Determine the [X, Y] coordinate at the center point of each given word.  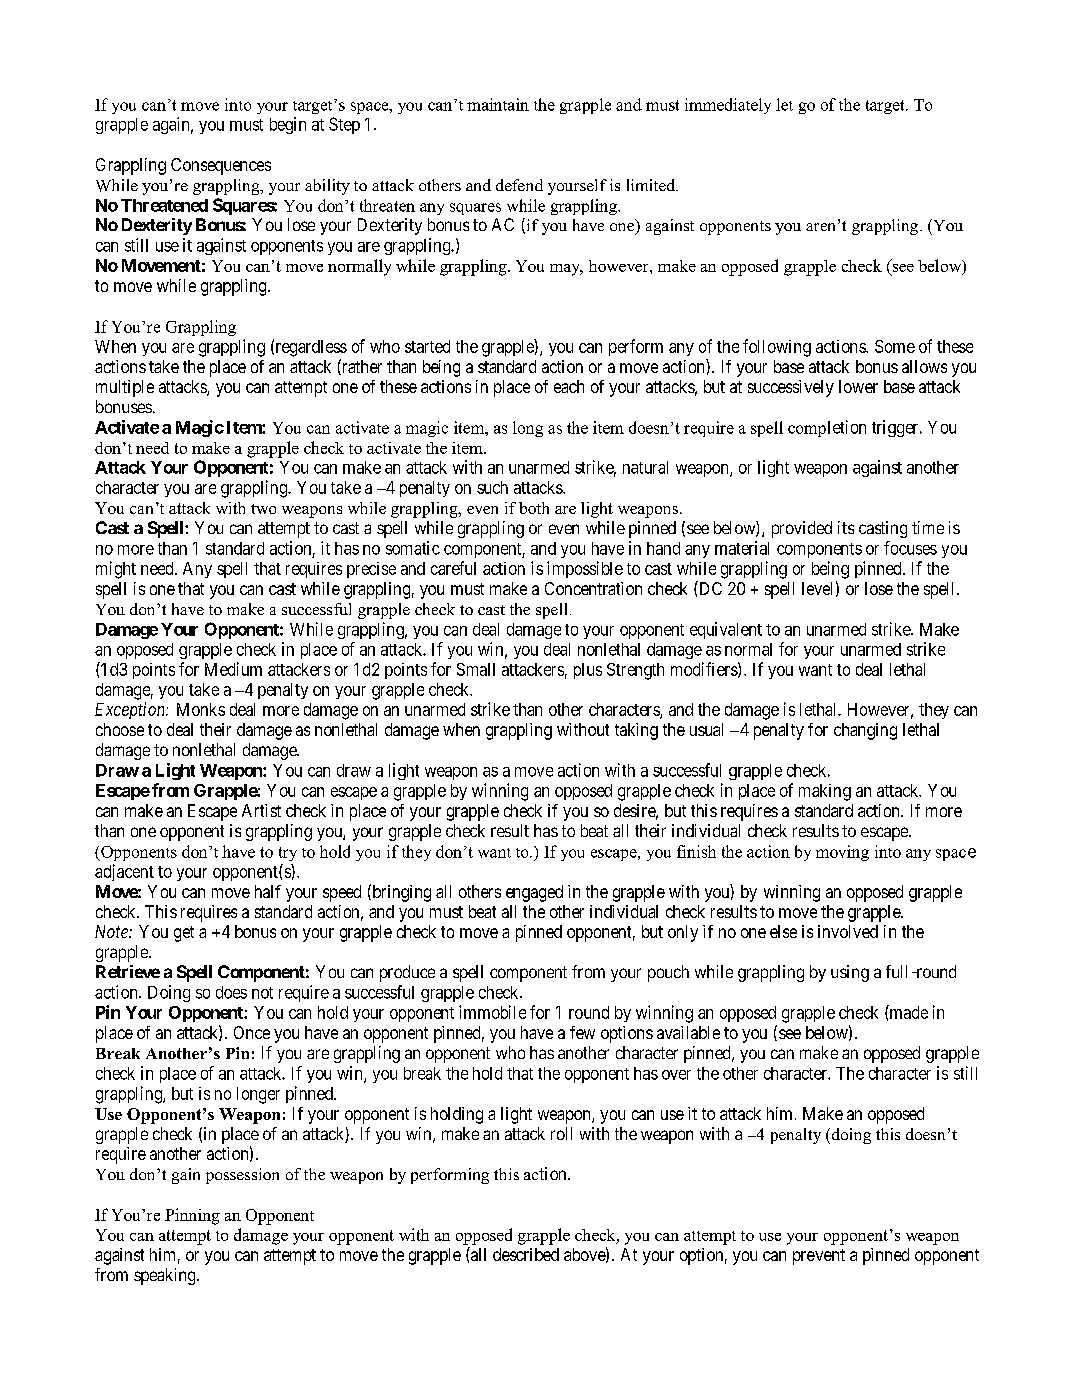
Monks [201, 709]
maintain [498, 104]
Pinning [192, 1216]
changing [865, 731]
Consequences [221, 166]
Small [476, 669]
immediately [728, 106]
